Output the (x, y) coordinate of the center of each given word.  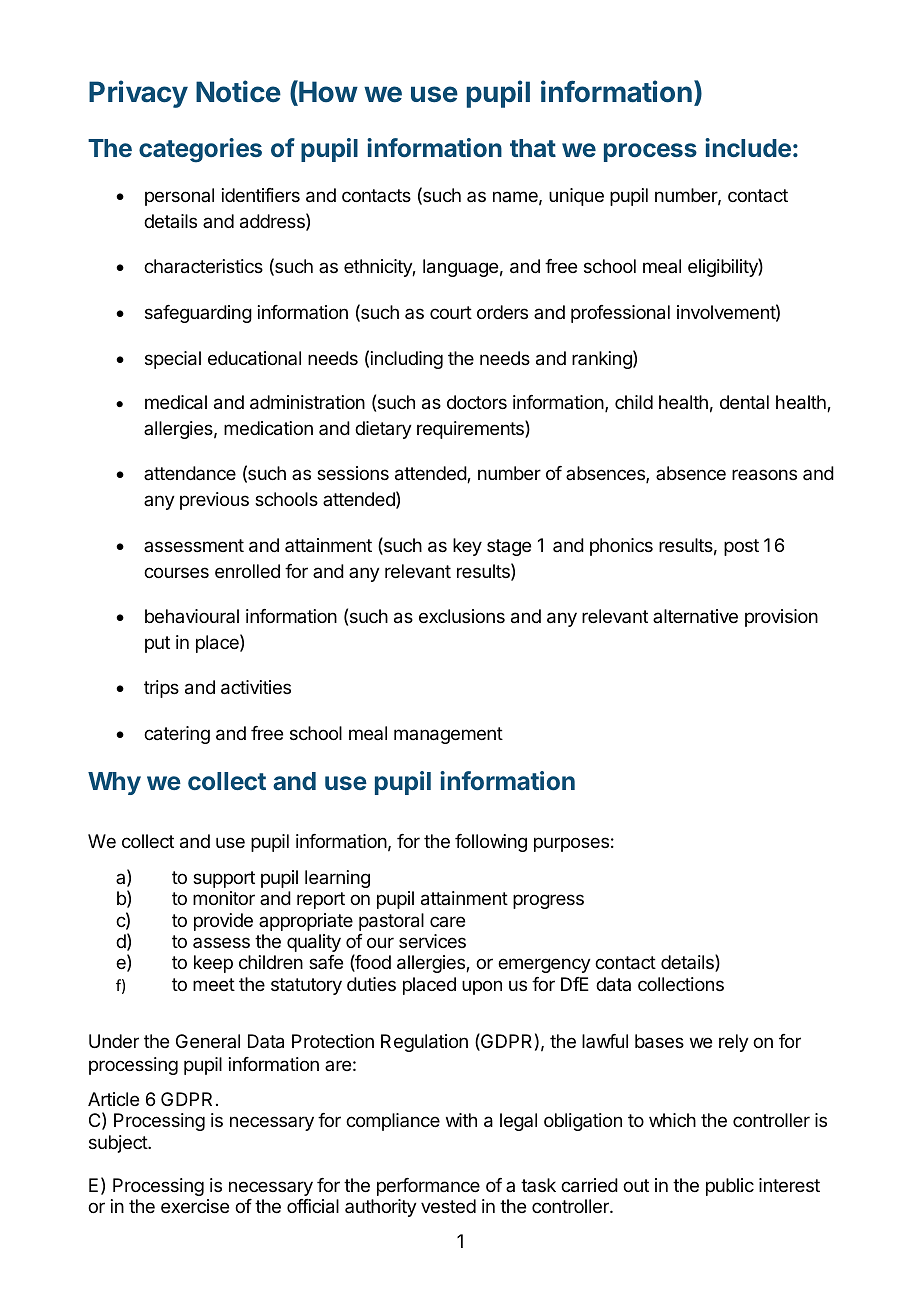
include (748, 147)
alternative (695, 616)
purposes (571, 844)
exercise (195, 1206)
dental (744, 402)
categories (200, 150)
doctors (477, 402)
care (447, 921)
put (157, 644)
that (533, 148)
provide (223, 922)
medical (176, 402)
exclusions (462, 616)
